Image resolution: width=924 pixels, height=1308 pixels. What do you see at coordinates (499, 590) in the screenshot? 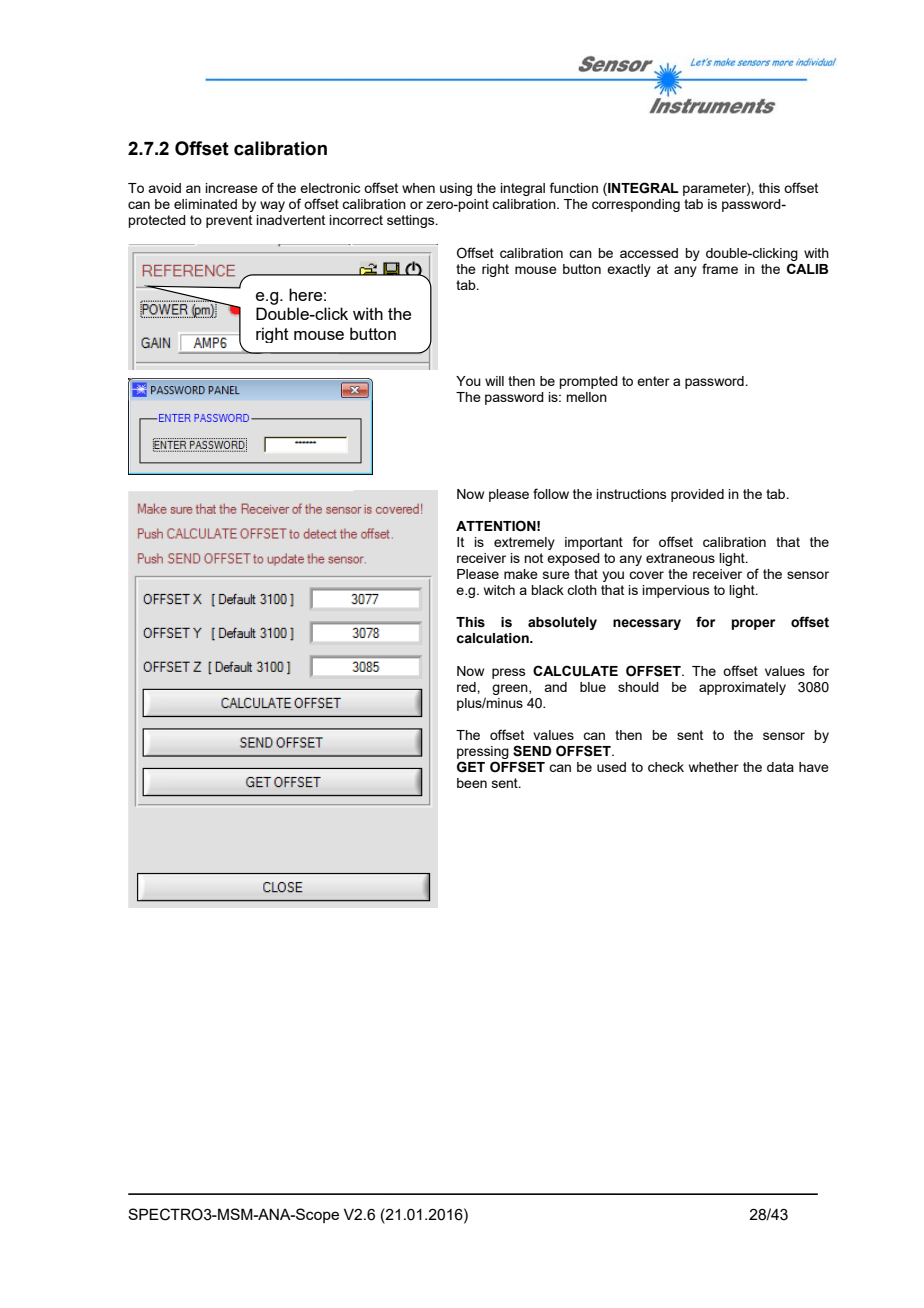
I see `witch` at bounding box center [499, 590].
